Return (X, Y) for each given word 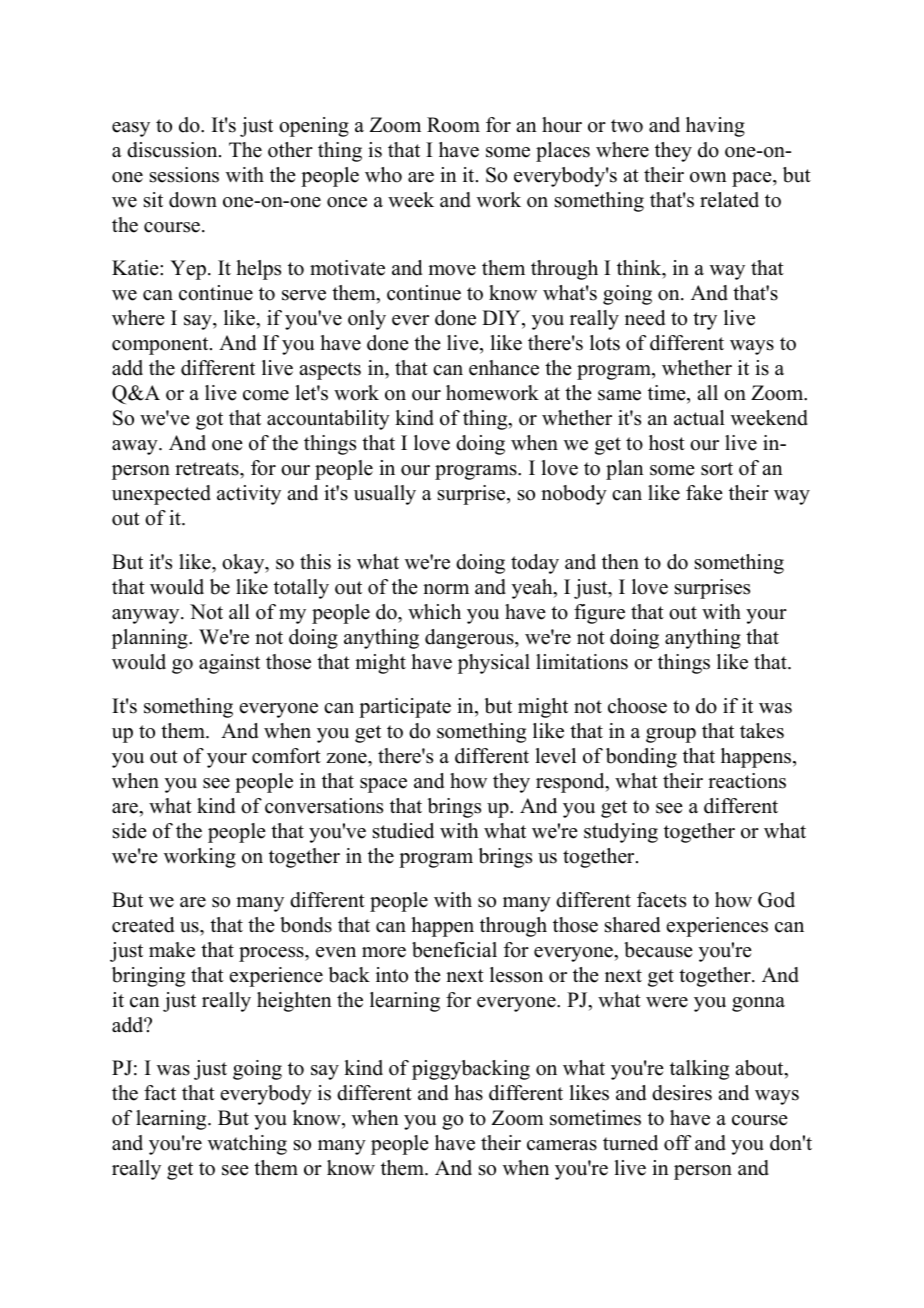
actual (699, 418)
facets (661, 900)
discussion (173, 150)
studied (403, 831)
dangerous (470, 639)
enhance (504, 368)
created (143, 925)
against (229, 664)
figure (599, 614)
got (209, 421)
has (468, 1093)
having (715, 127)
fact (160, 1093)
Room (453, 125)
